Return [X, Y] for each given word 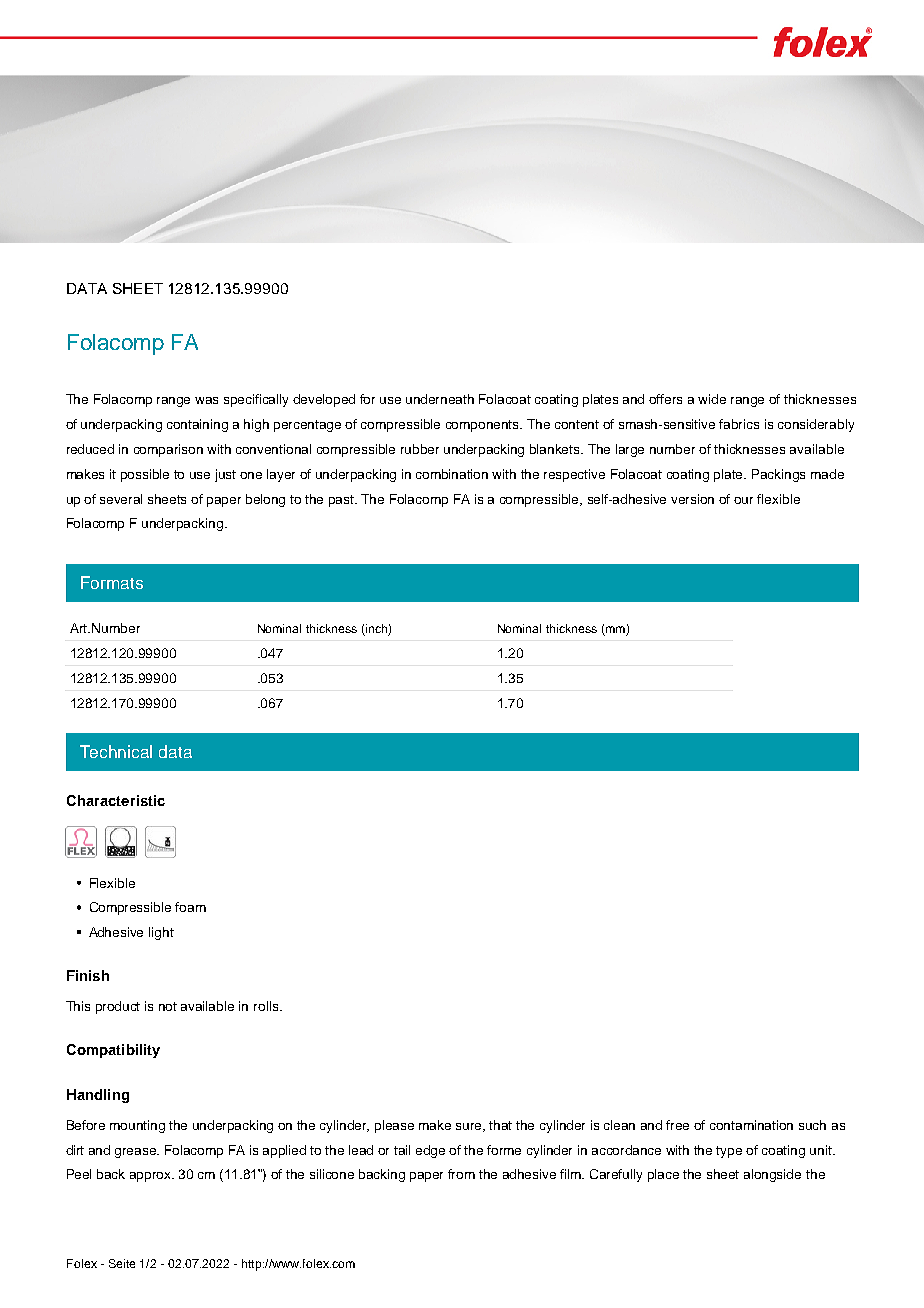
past [343, 501]
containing [197, 425]
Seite [122, 1263]
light [161, 933]
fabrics [739, 424]
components [484, 426]
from [461, 1174]
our [743, 500]
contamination [751, 1125]
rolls [267, 1006]
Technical [116, 751]
